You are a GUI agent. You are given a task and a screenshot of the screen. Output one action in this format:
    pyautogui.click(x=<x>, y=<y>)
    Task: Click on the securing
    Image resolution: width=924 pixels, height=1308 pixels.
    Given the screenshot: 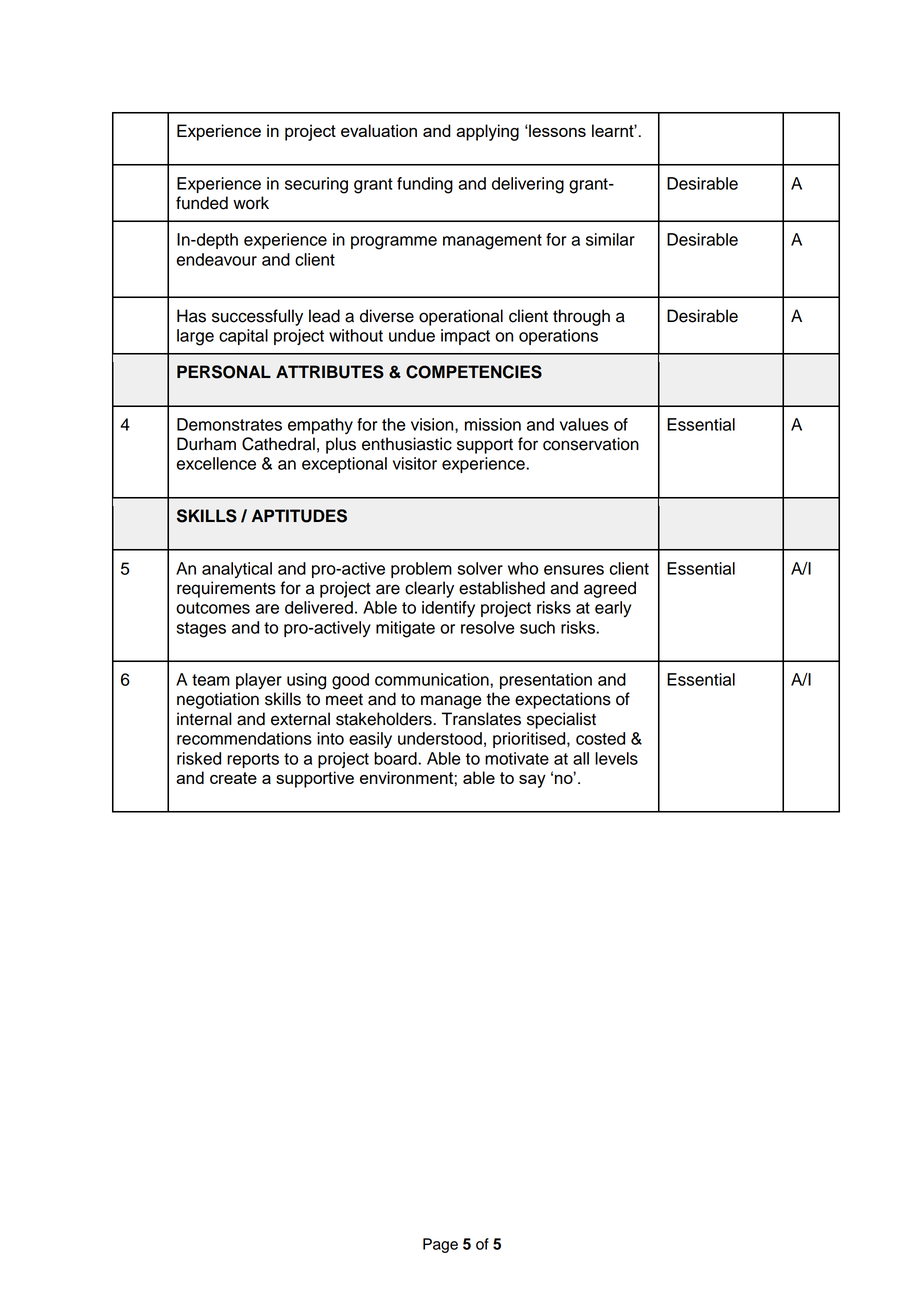 What is the action you would take?
    pyautogui.click(x=316, y=185)
